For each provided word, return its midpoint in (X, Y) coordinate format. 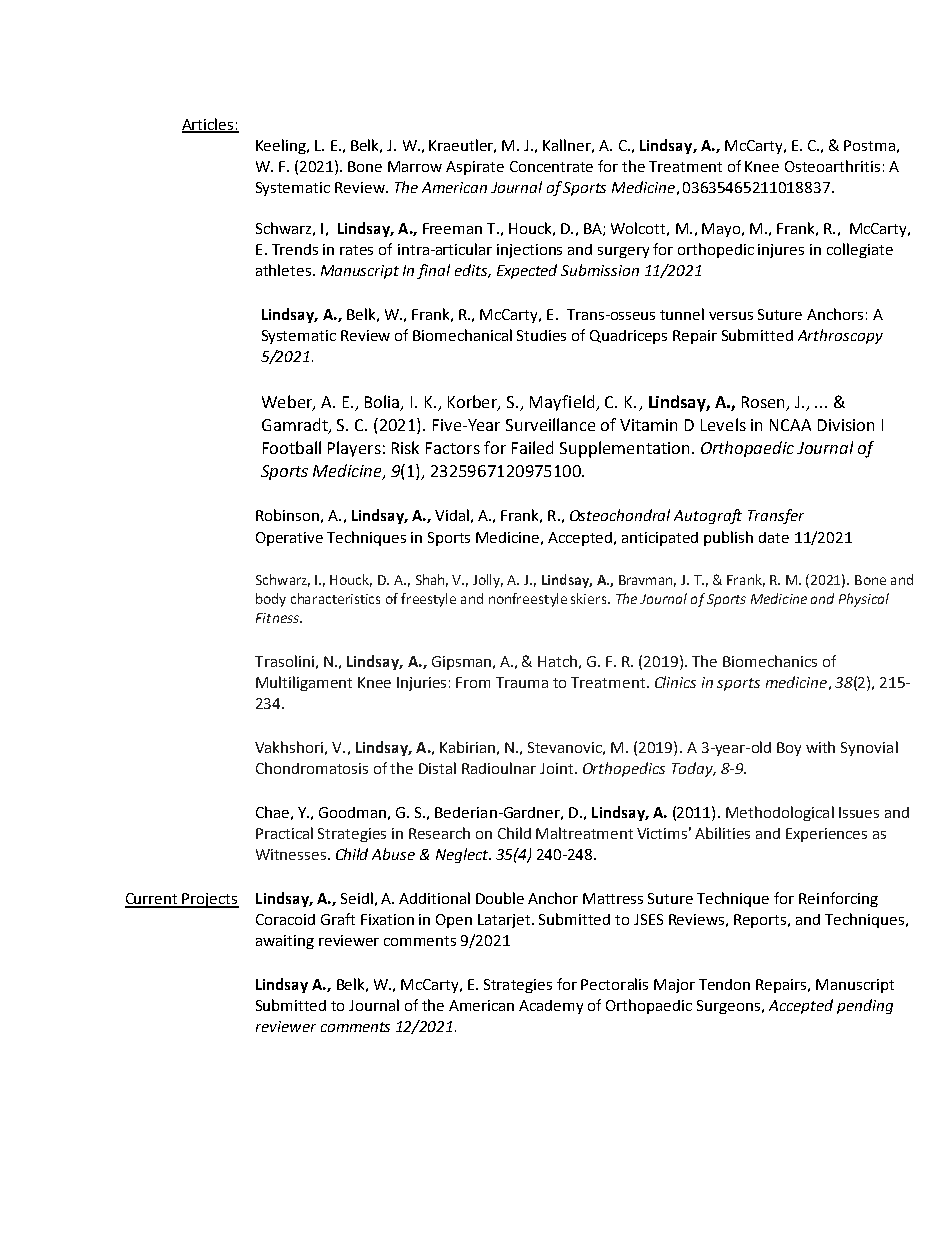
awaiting (285, 942)
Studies (541, 335)
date (774, 537)
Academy (551, 1007)
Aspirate (475, 168)
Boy (789, 749)
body (271, 600)
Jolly (488, 581)
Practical (284, 833)
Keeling (282, 146)
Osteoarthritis (832, 166)
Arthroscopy (840, 336)
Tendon (724, 984)
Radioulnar (499, 768)
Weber (288, 403)
